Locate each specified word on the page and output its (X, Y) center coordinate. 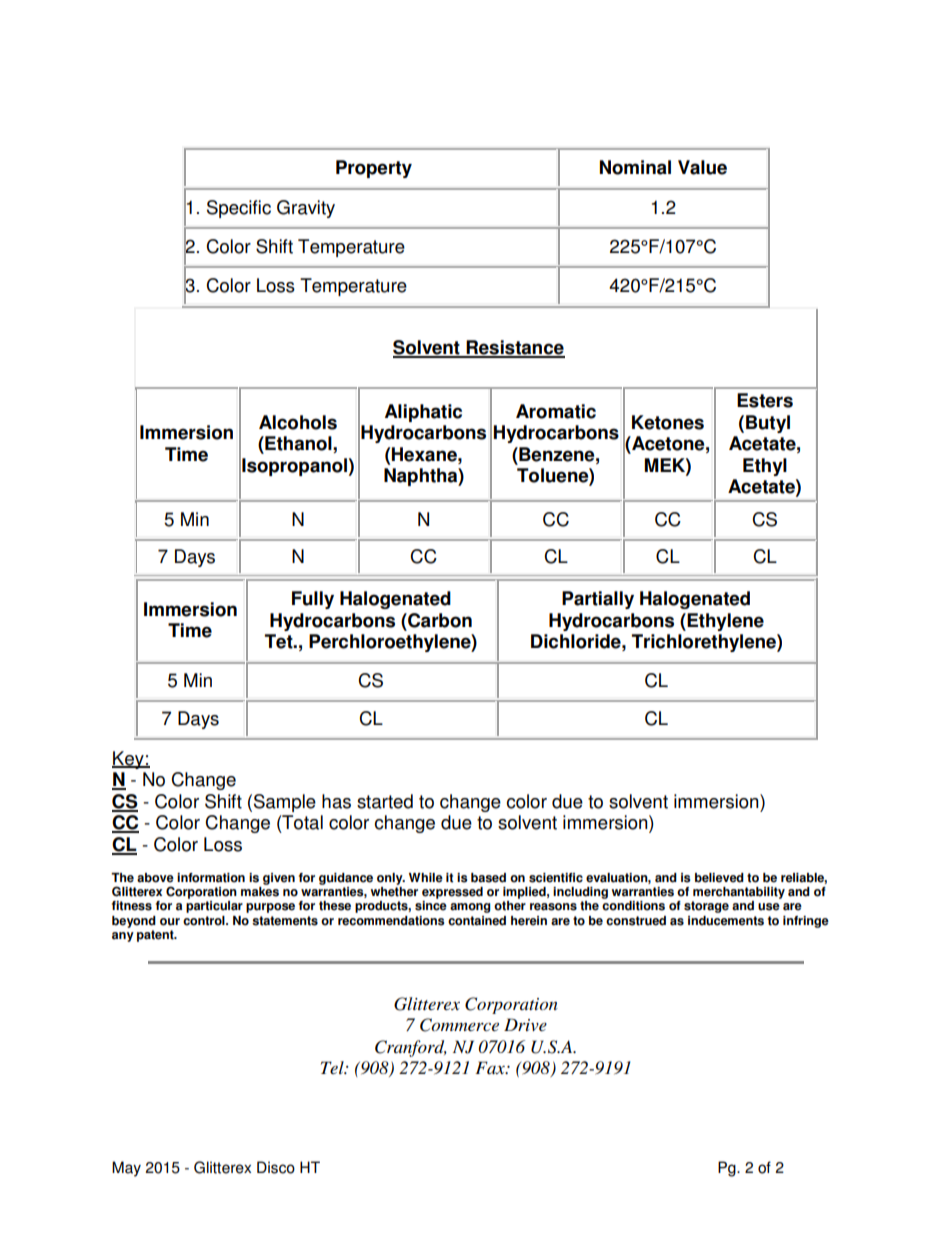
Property (374, 169)
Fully (313, 600)
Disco (276, 1167)
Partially (598, 600)
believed (719, 878)
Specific (239, 209)
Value (702, 167)
